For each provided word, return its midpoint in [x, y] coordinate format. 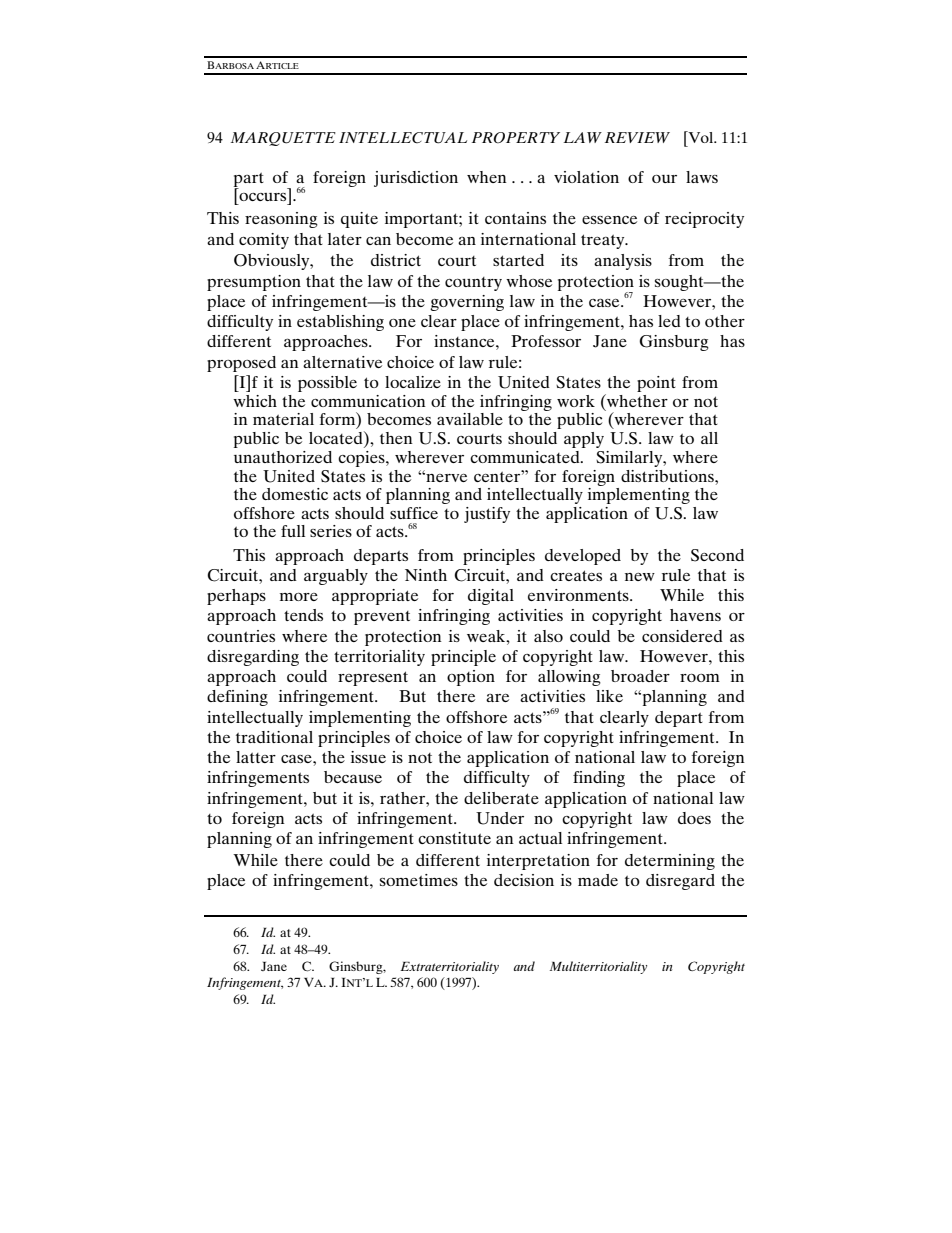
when [487, 177]
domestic [295, 494]
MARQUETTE [283, 139]
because [353, 777]
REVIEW [637, 137]
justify [487, 515]
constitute [454, 838]
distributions [668, 476]
